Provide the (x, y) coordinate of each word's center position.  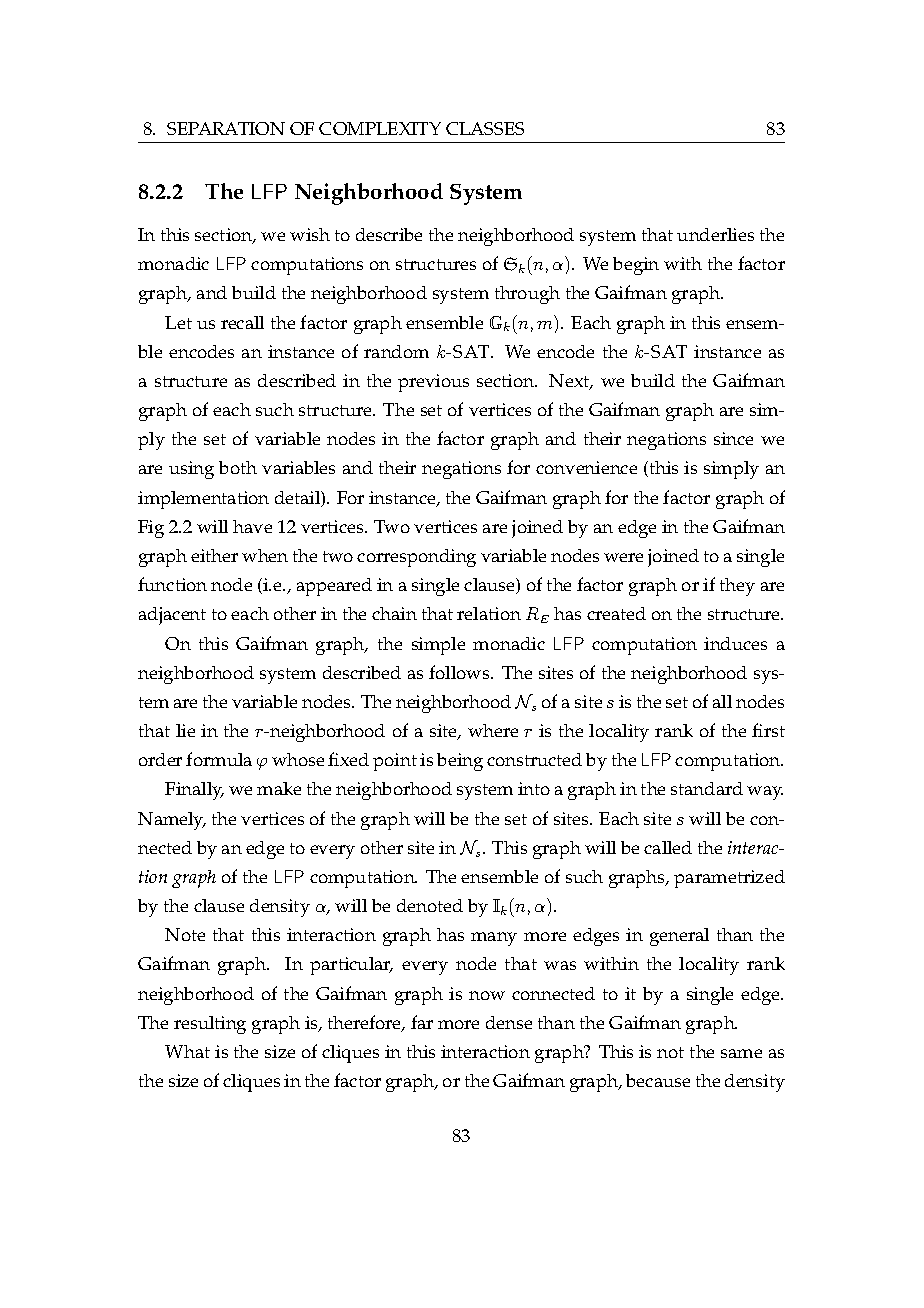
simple (438, 646)
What (187, 1051)
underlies (715, 234)
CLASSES (485, 128)
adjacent (172, 616)
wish (310, 234)
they (737, 587)
